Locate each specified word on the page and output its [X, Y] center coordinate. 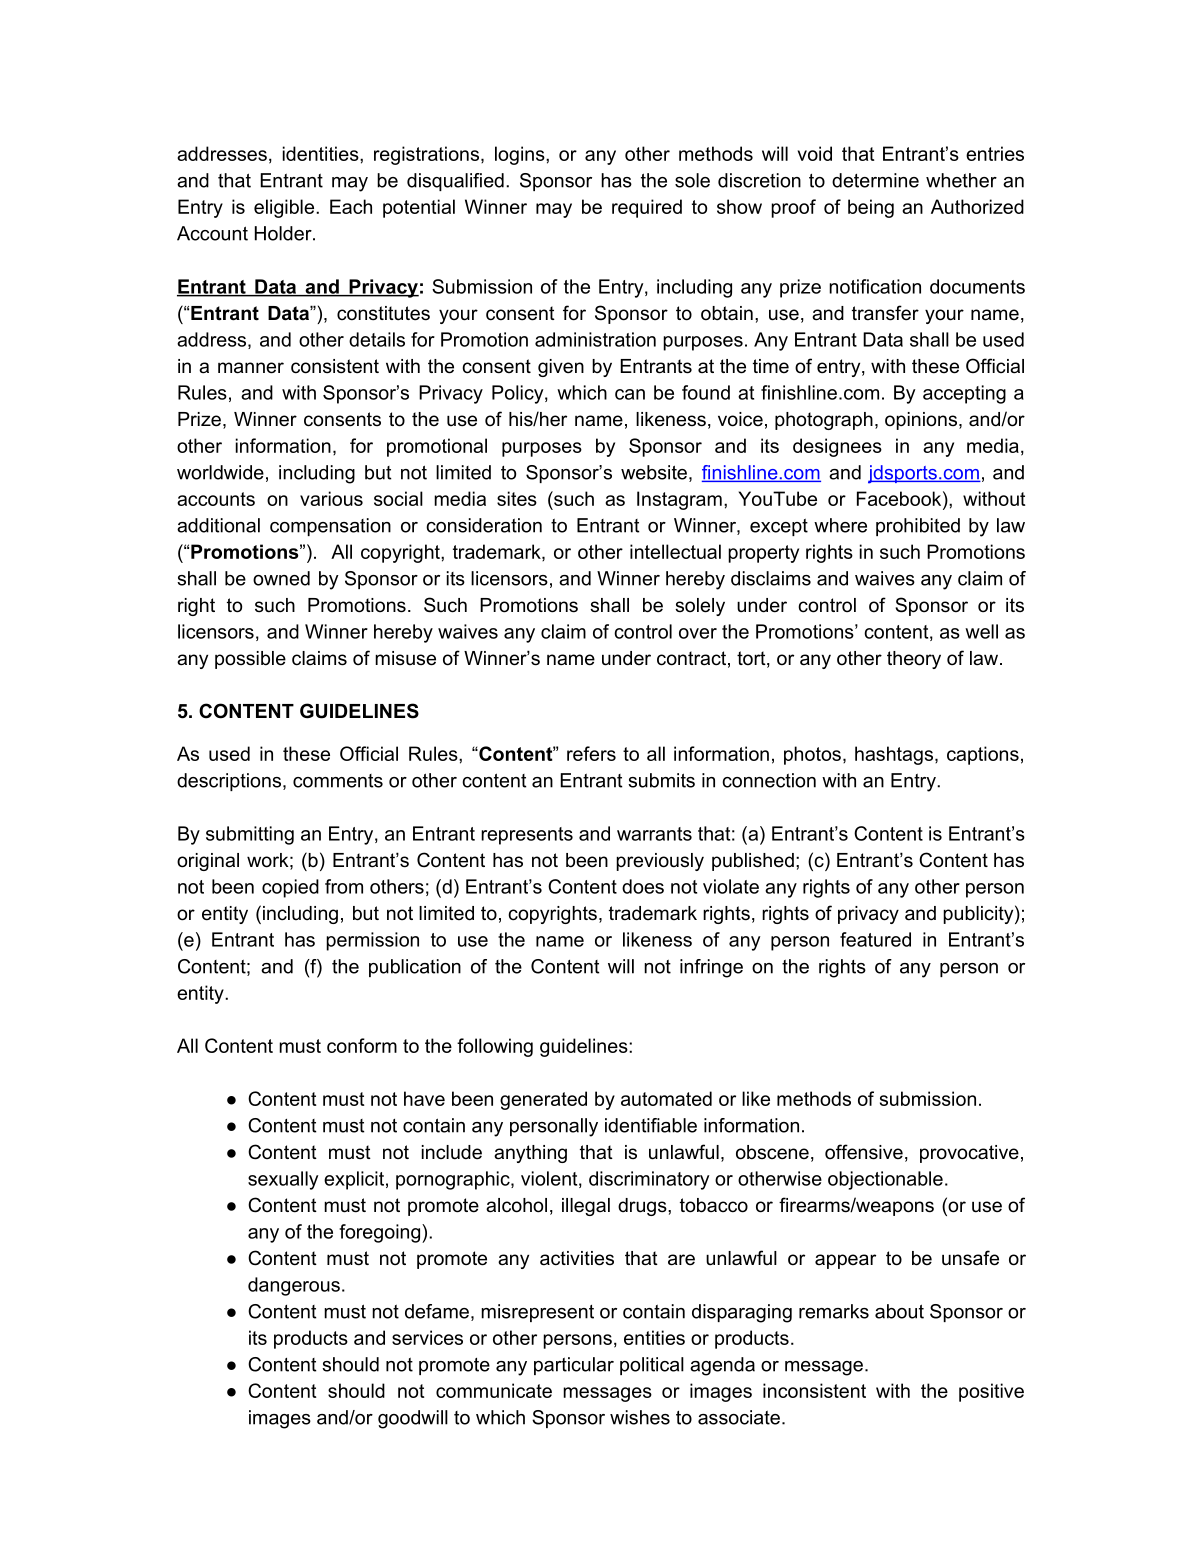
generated [543, 1100]
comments [338, 781]
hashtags [894, 755]
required [647, 208]
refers [591, 753]
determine [875, 180]
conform [362, 1045]
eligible [285, 208]
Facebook [900, 498]
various [331, 498]
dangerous [294, 1286]
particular [574, 1366]
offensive [864, 1152]
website [654, 472]
